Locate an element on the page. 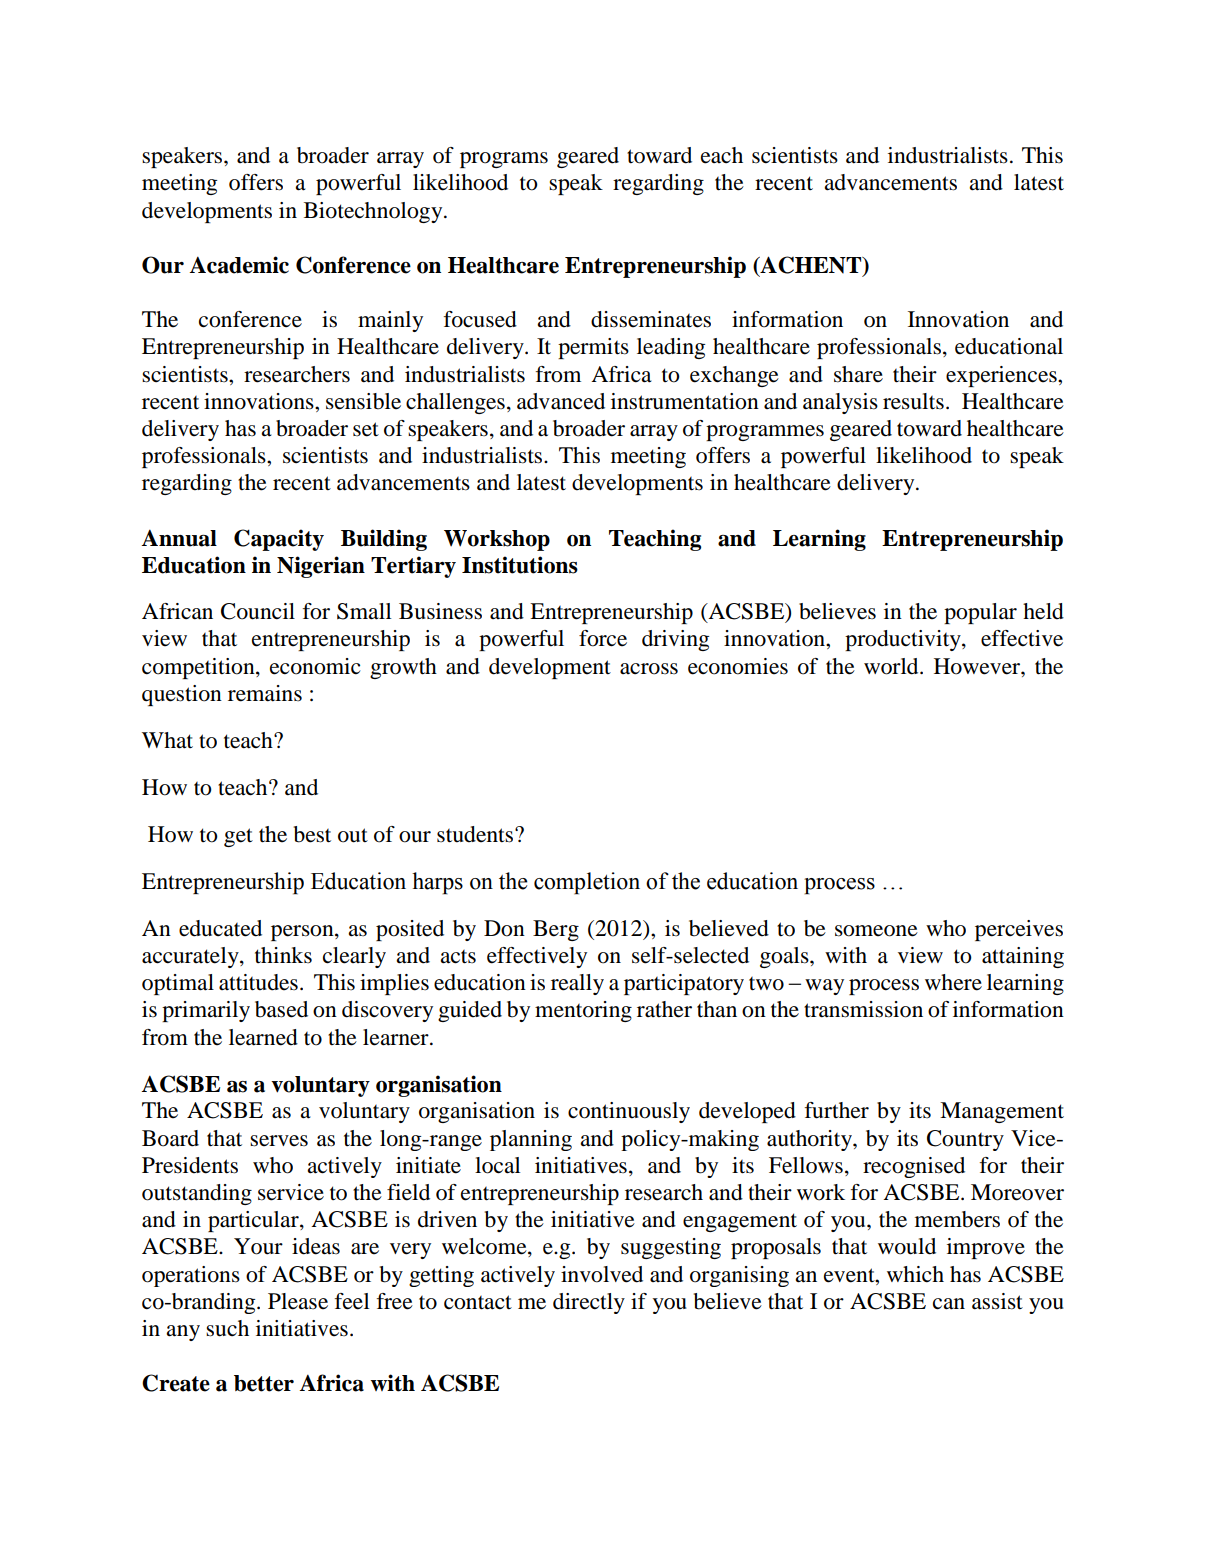 The image size is (1206, 1561). such is located at coordinates (227, 1328).
